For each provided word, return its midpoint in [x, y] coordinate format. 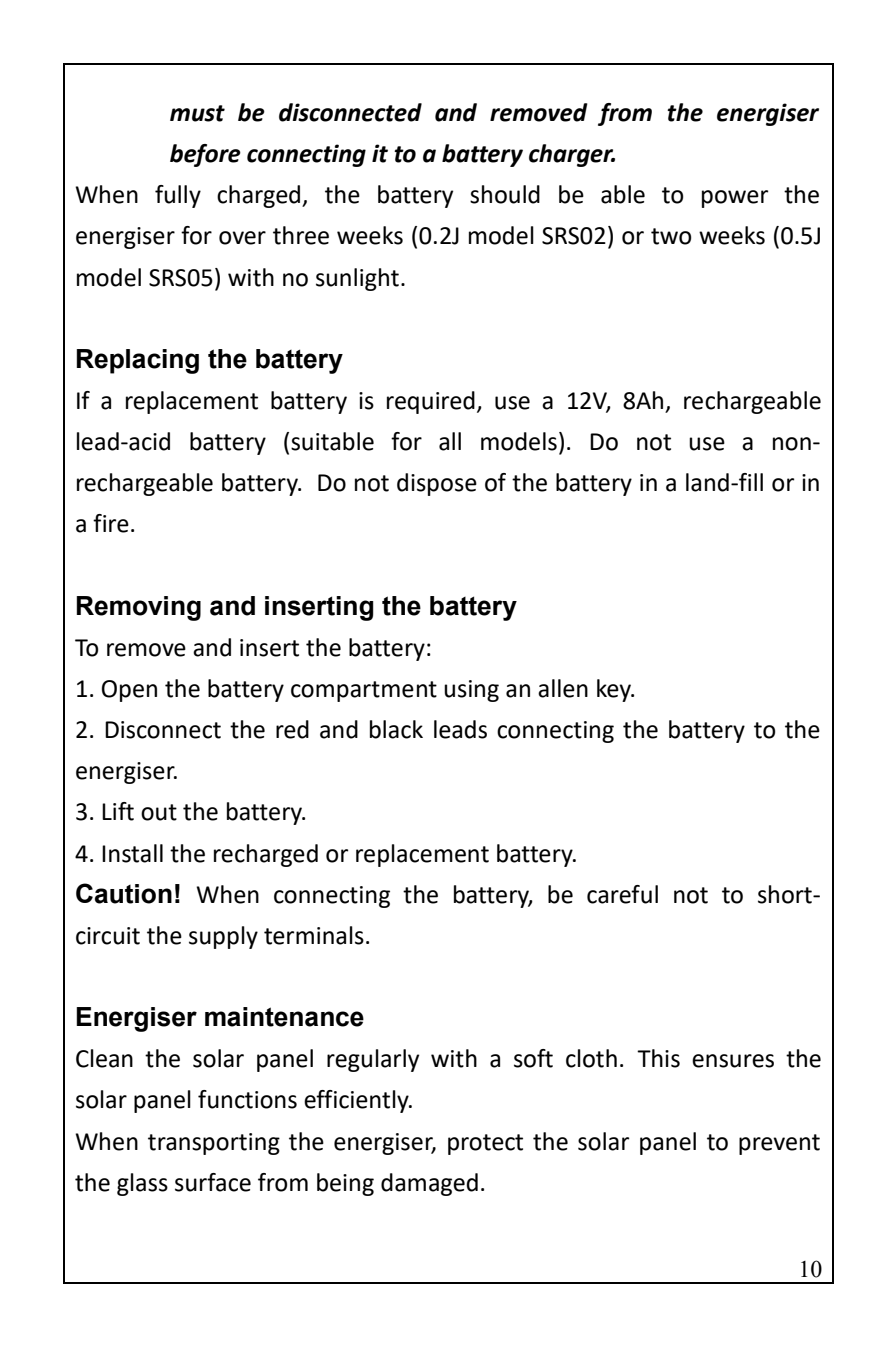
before [205, 155]
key [615, 690]
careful [622, 894]
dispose [437, 484]
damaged [429, 1184]
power [735, 199]
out [159, 812]
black [396, 729]
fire [111, 523]
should [505, 194]
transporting [214, 1144]
